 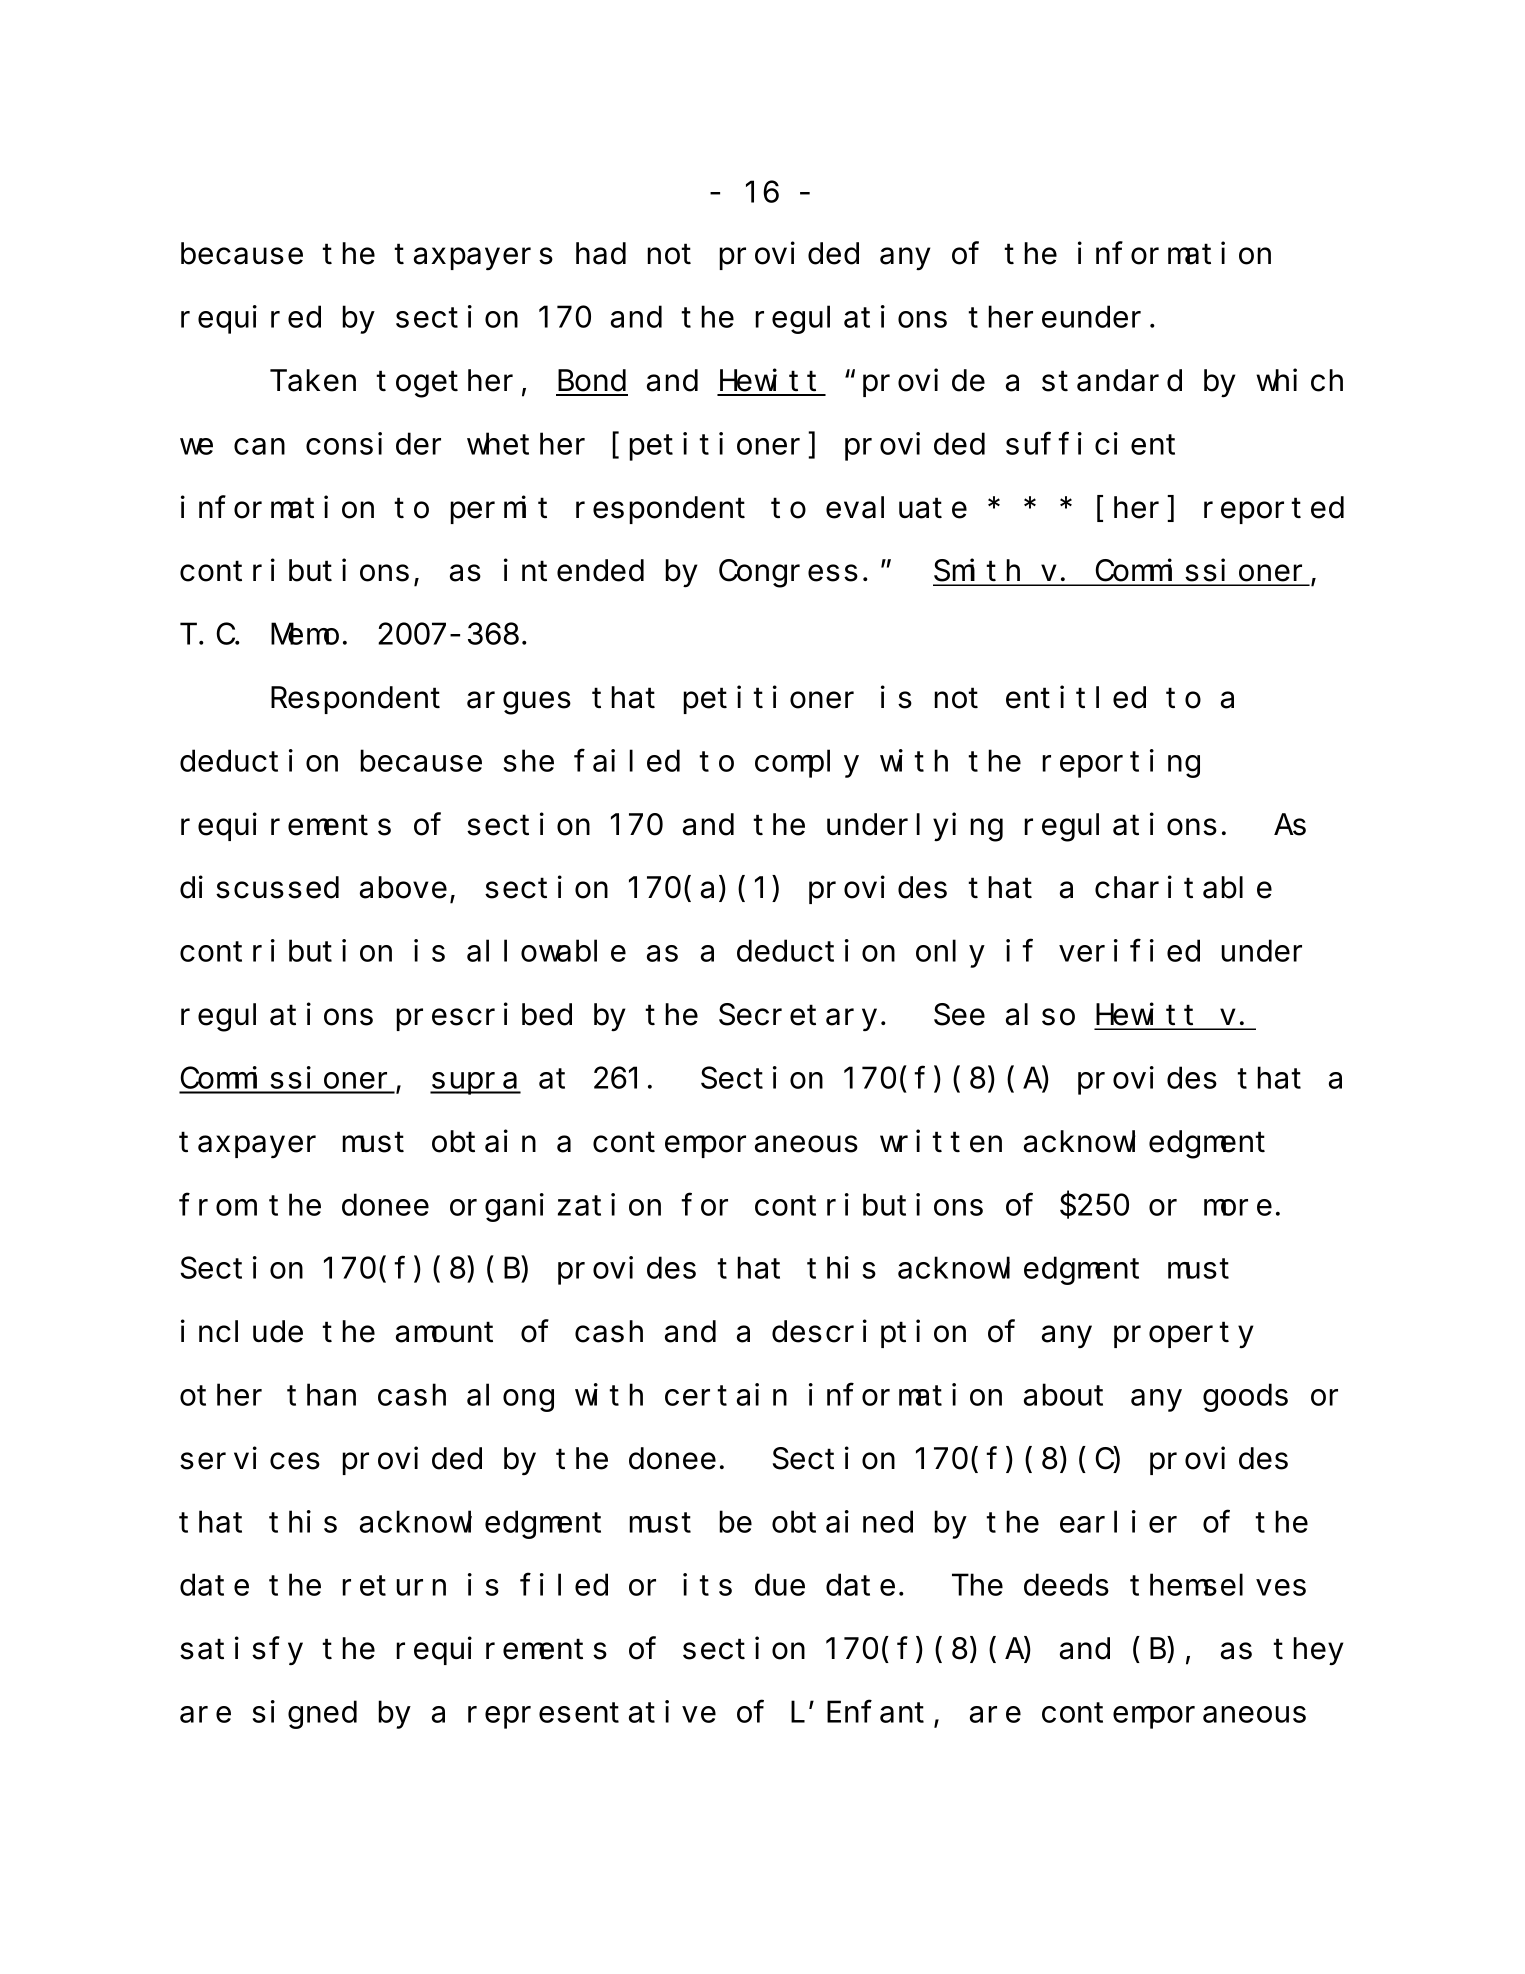 What do you see at coordinates (788, 575) in the page?
I see `Congress` at bounding box center [788, 575].
